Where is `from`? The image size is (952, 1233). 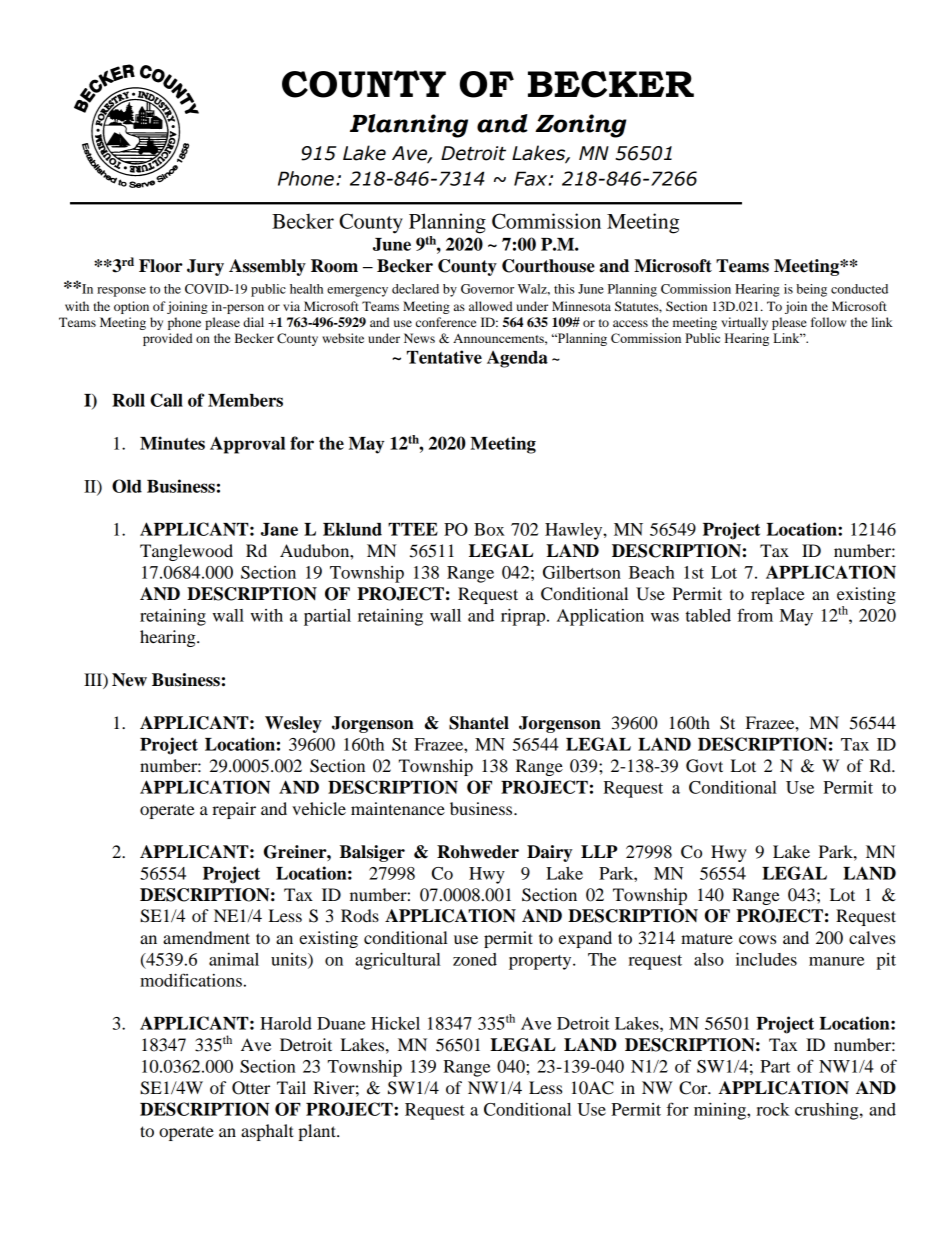
from is located at coordinates (755, 615).
